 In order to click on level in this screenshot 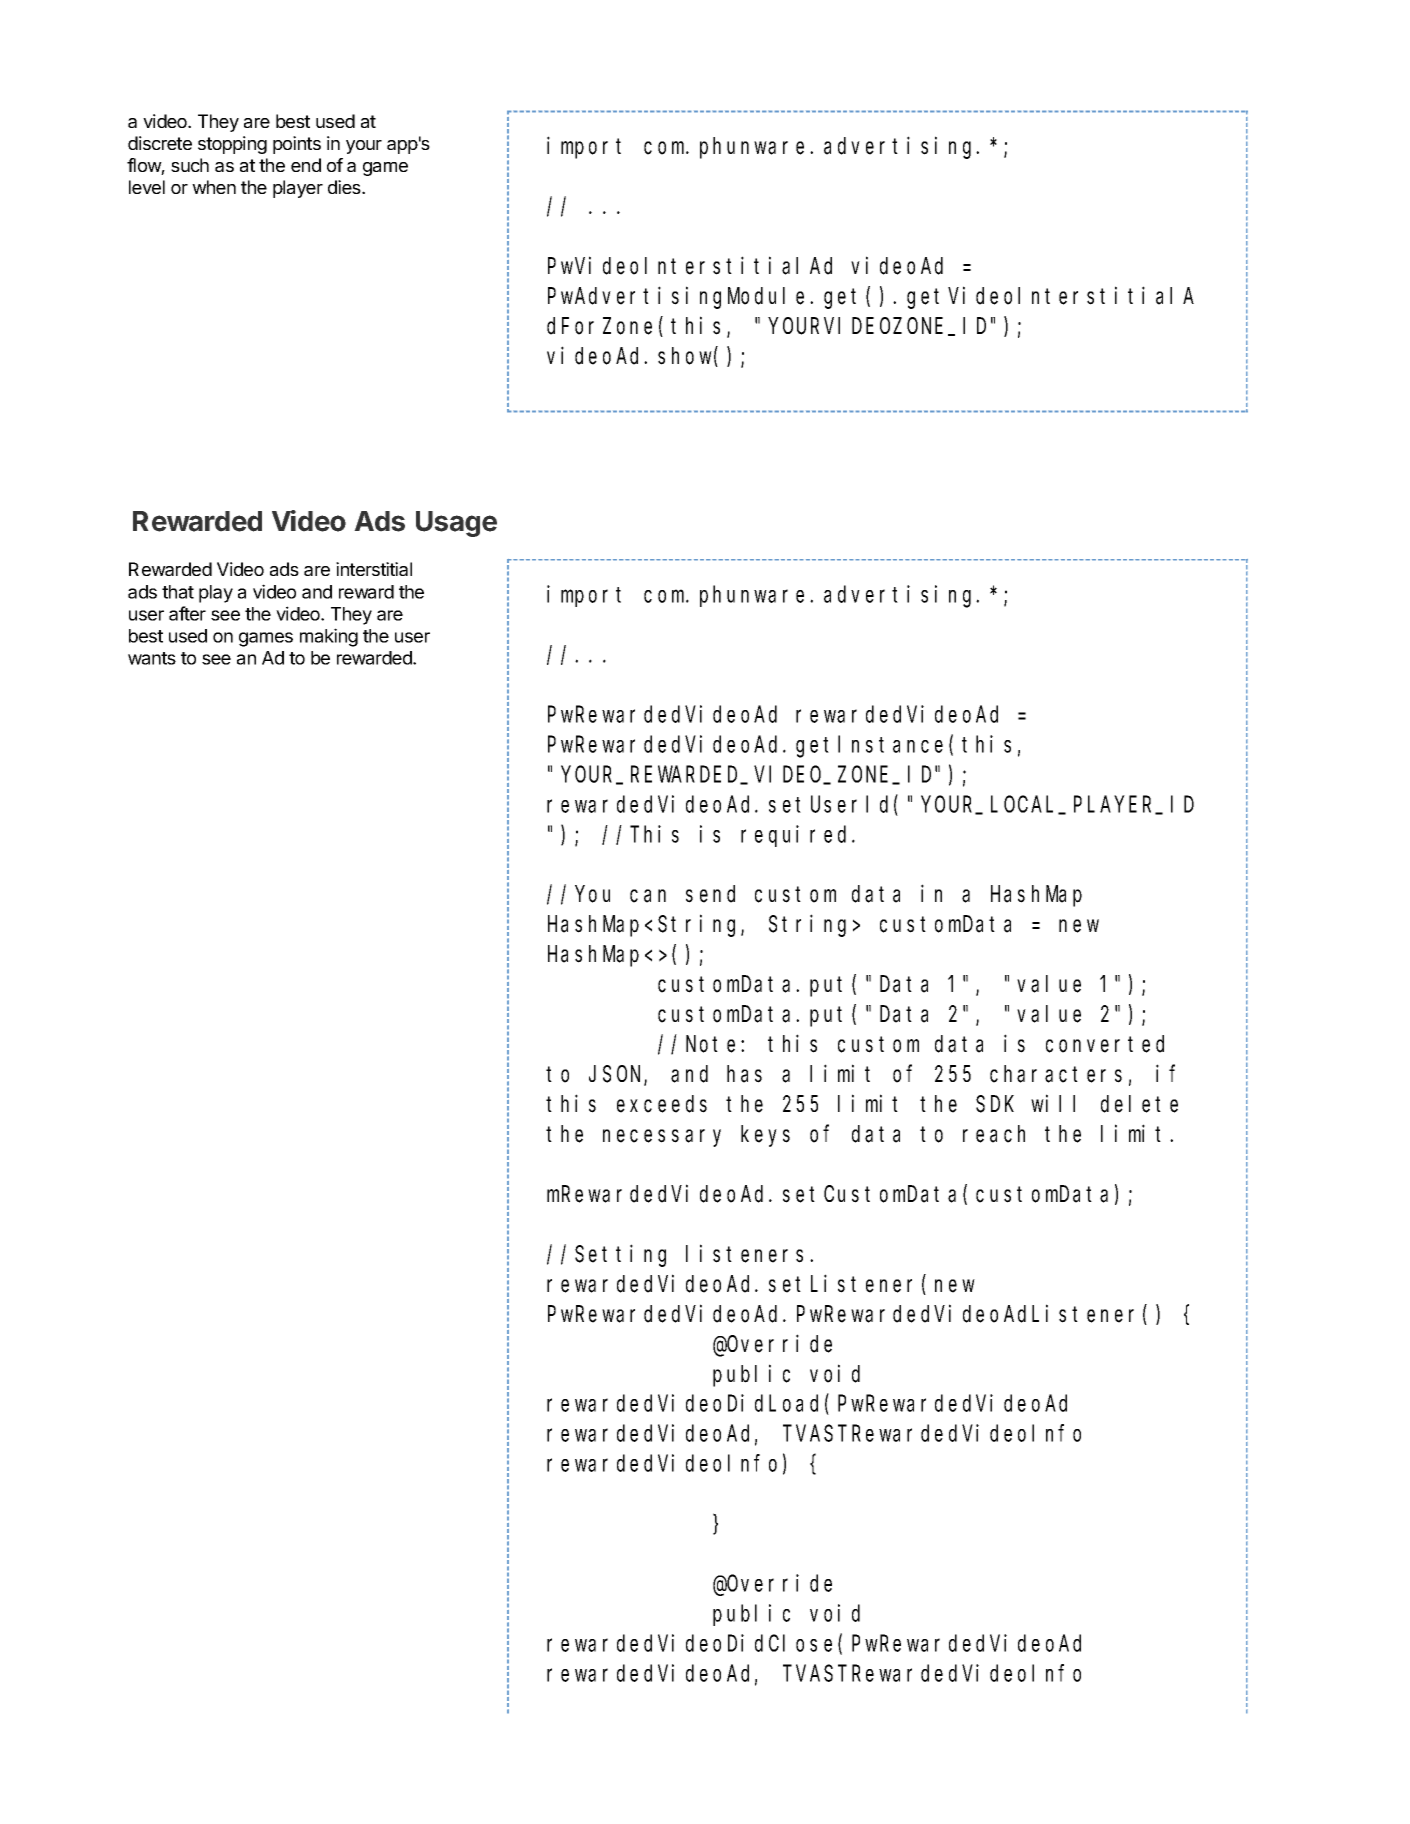, I will do `click(147, 187)`.
